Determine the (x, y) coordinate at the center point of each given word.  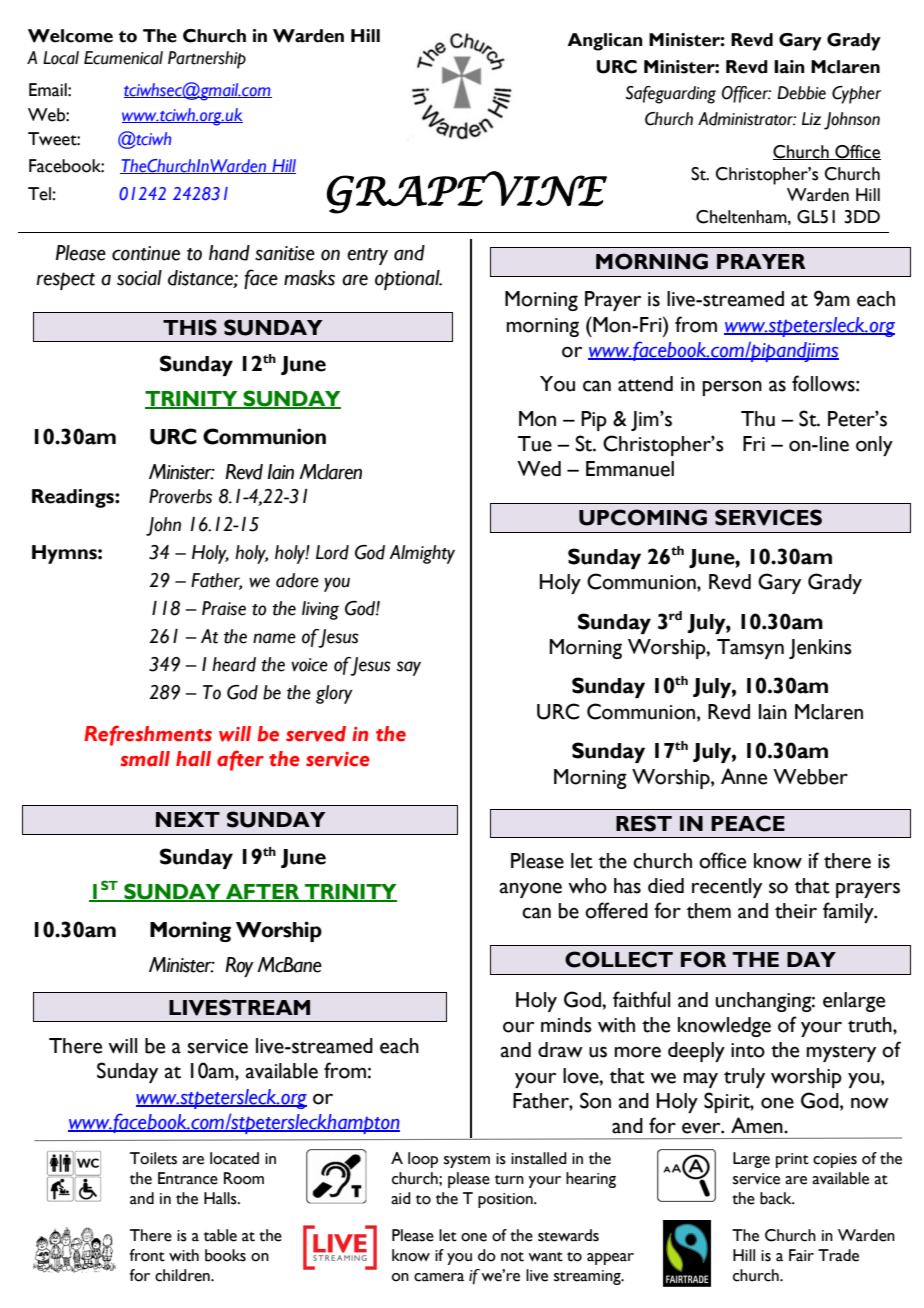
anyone (531, 890)
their (796, 911)
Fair (801, 1255)
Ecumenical (123, 58)
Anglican (605, 42)
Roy (239, 967)
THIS (190, 327)
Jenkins (820, 649)
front (147, 1255)
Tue (535, 444)
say (409, 668)
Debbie (801, 93)
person (732, 388)
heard (234, 664)
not (512, 1257)
